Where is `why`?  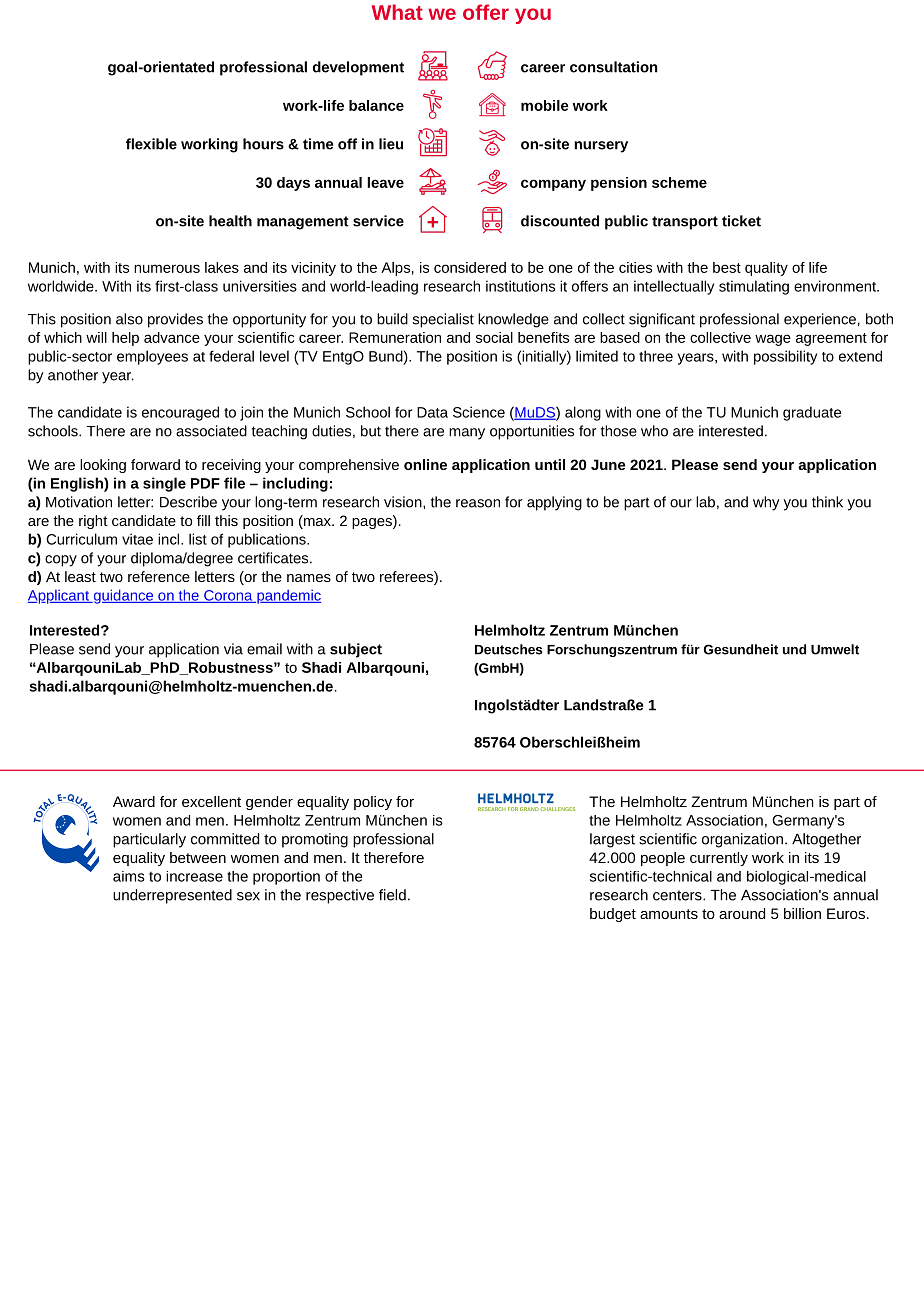 why is located at coordinates (766, 503).
